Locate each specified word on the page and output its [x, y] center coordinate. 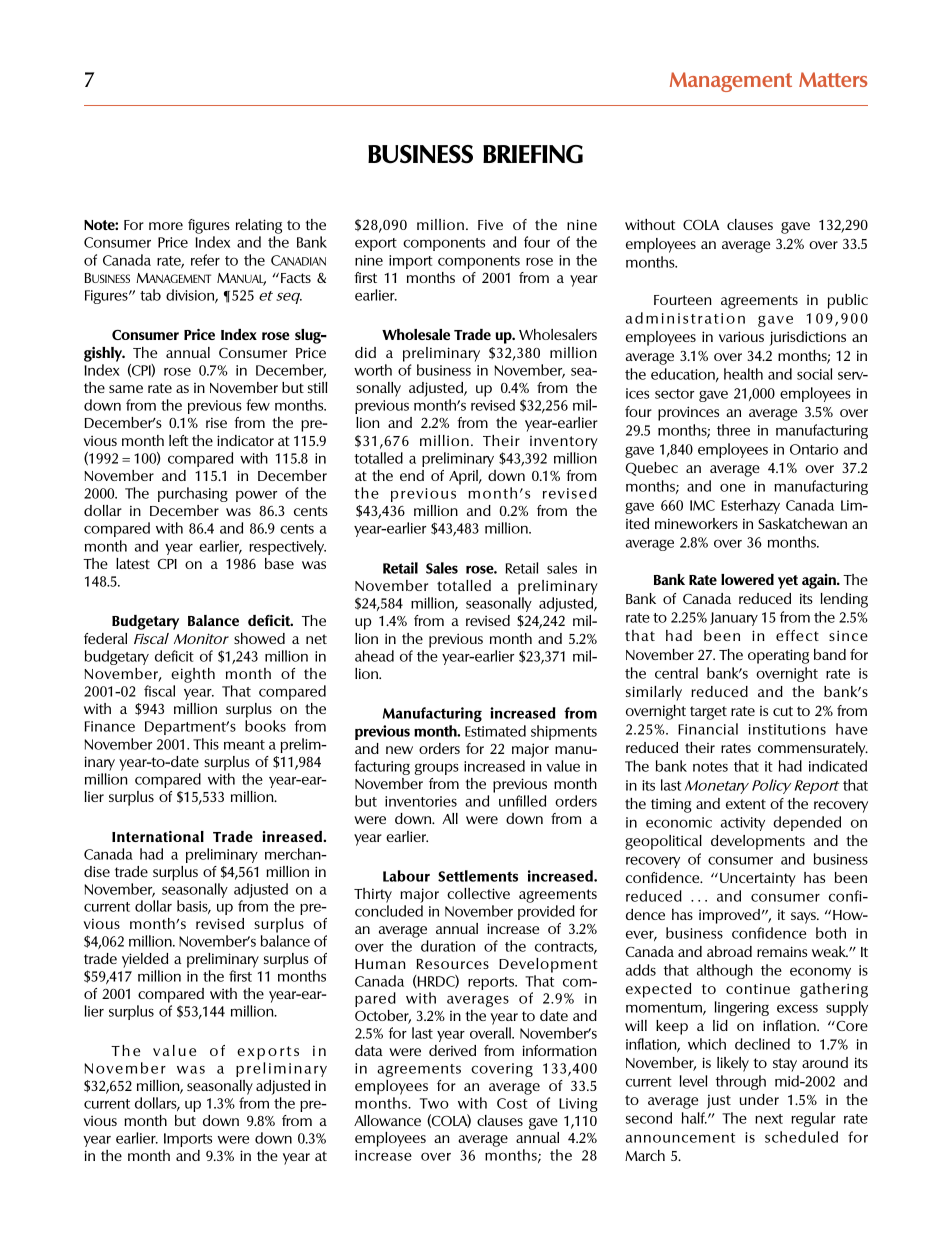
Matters [833, 79]
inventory [564, 443]
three [733, 430]
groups [437, 769]
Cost [512, 1103]
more [166, 226]
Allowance [387, 1120]
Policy [771, 786]
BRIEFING [533, 154]
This [206, 744]
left [178, 440]
